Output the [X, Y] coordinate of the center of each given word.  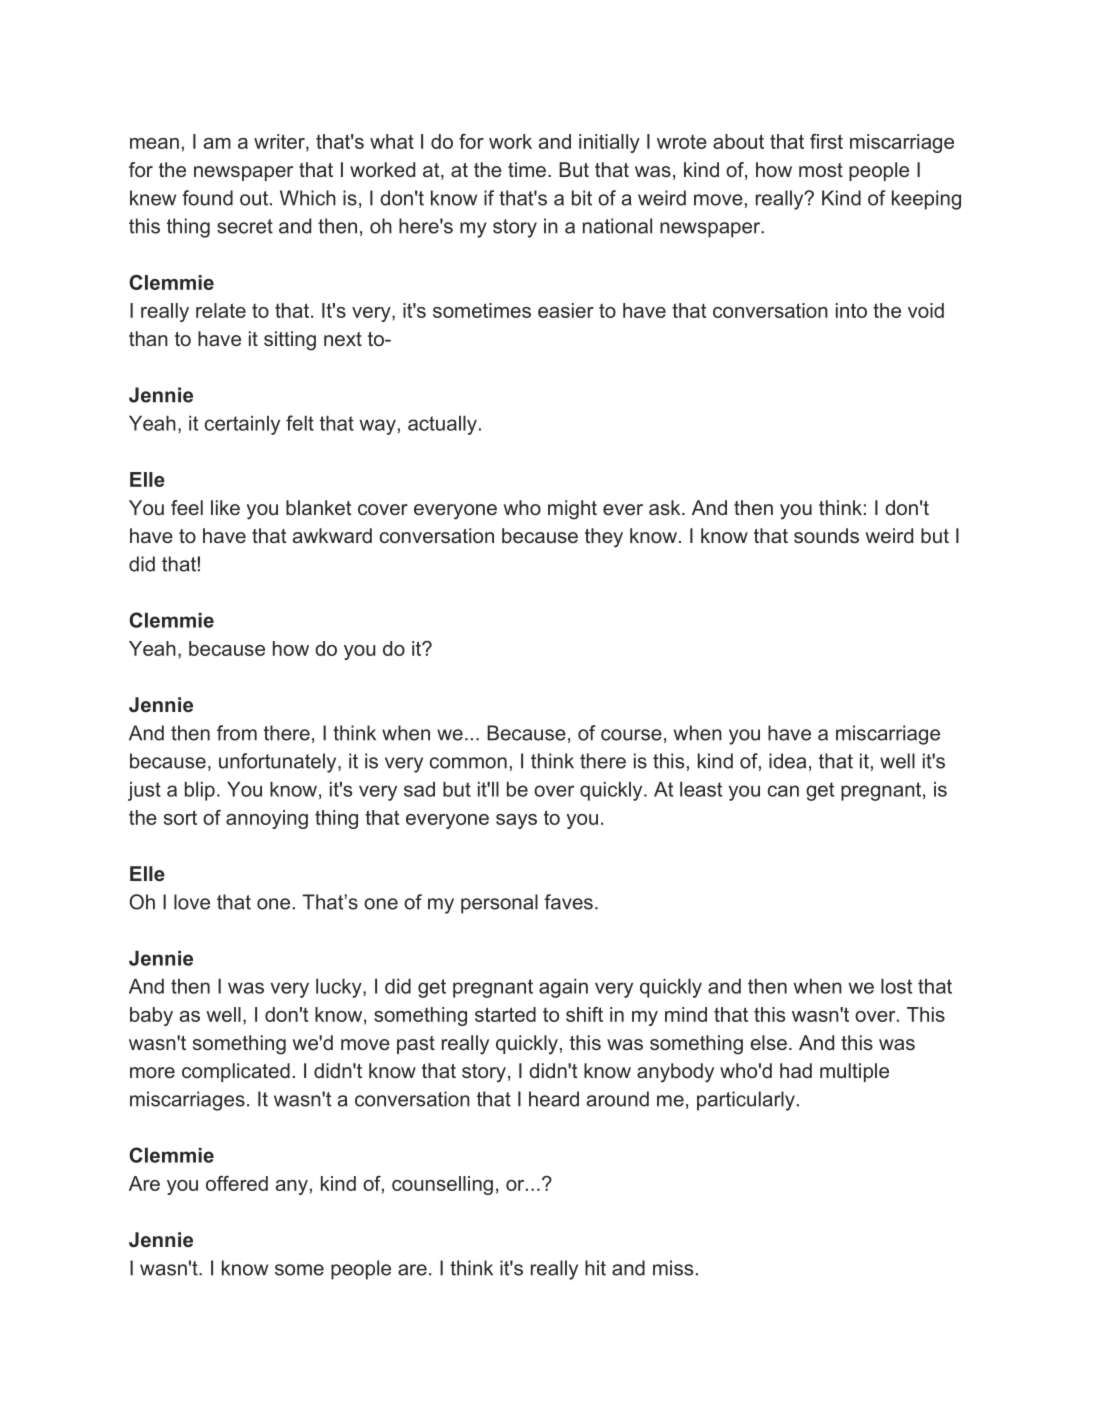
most [821, 170]
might [572, 510]
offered [237, 1183]
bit [582, 198]
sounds [826, 535]
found [207, 198]
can [783, 791]
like [225, 507]
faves [568, 902]
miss [673, 1268]
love [192, 902]
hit [595, 1268]
